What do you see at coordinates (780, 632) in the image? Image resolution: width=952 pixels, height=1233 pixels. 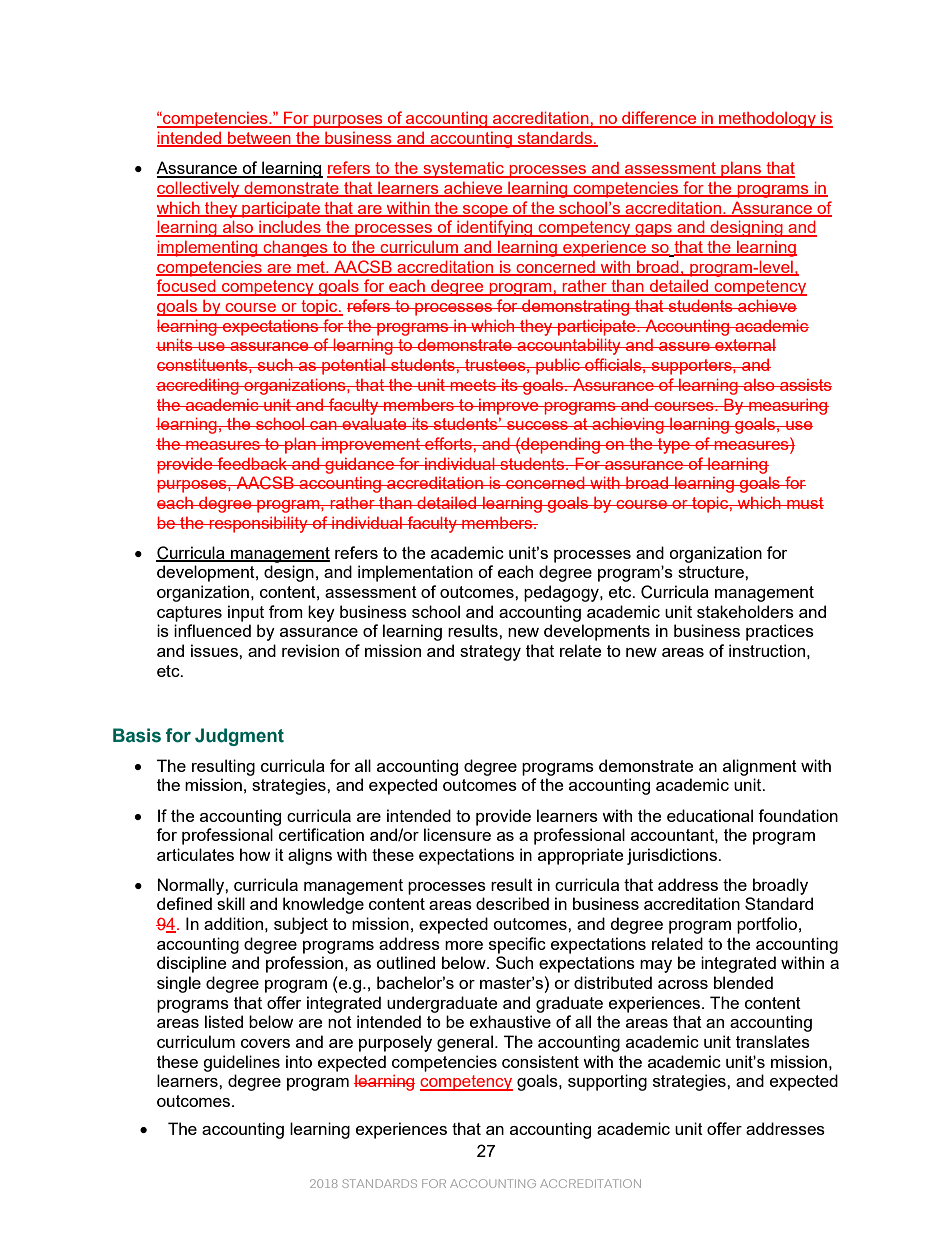 I see `practices` at bounding box center [780, 632].
